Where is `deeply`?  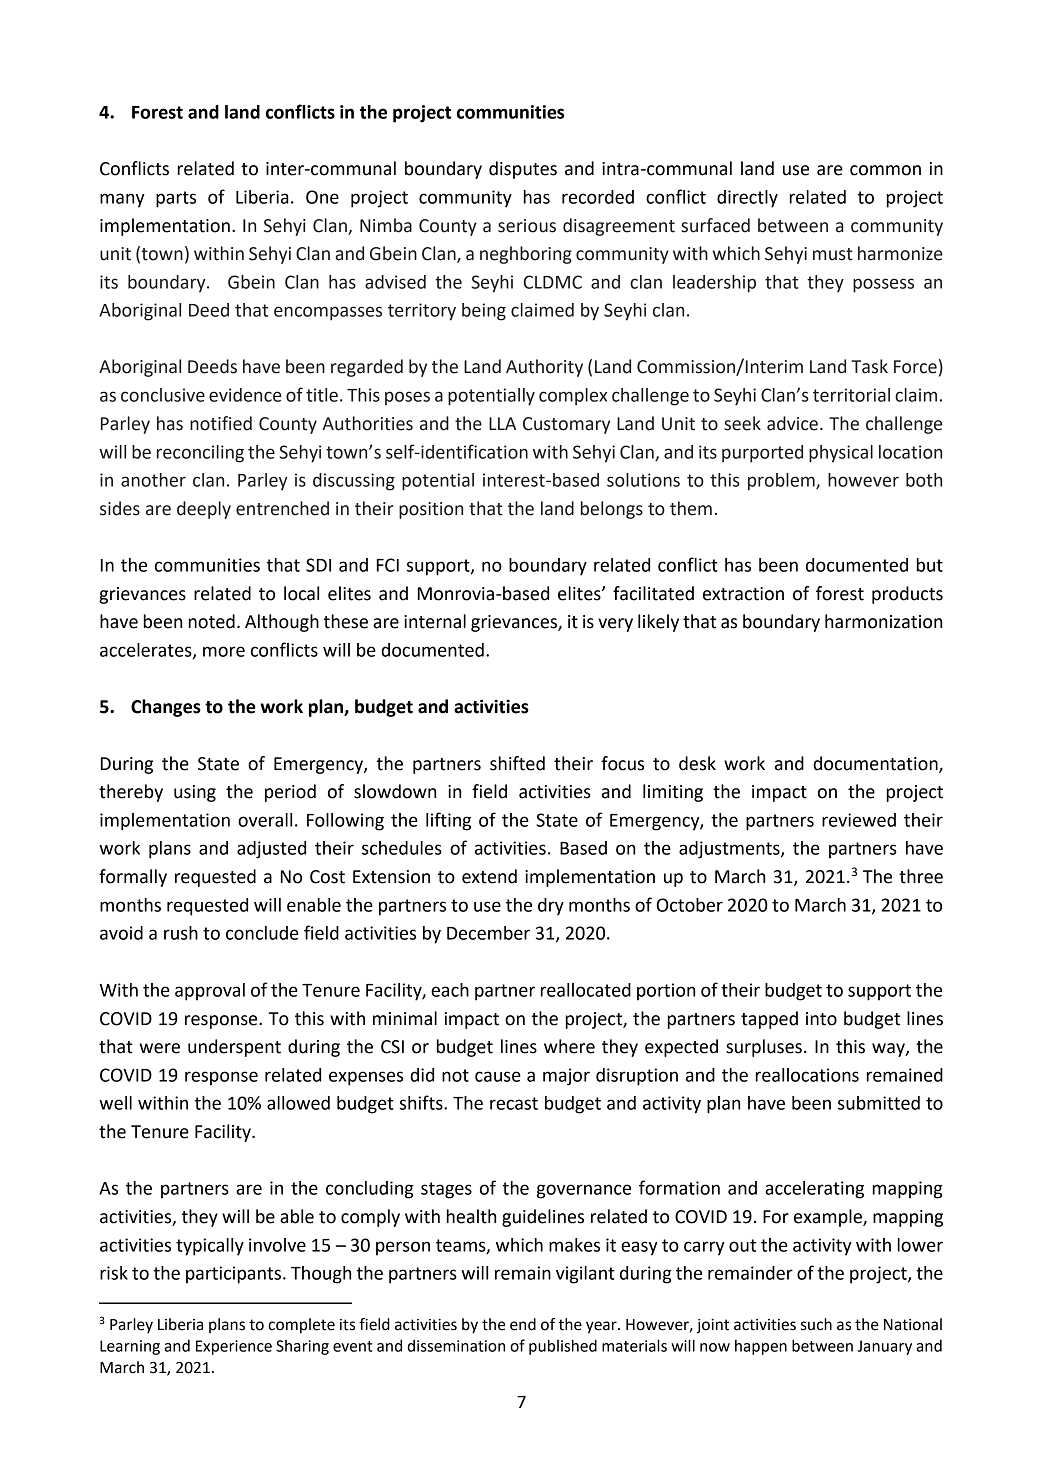 deeply is located at coordinates (204, 510).
